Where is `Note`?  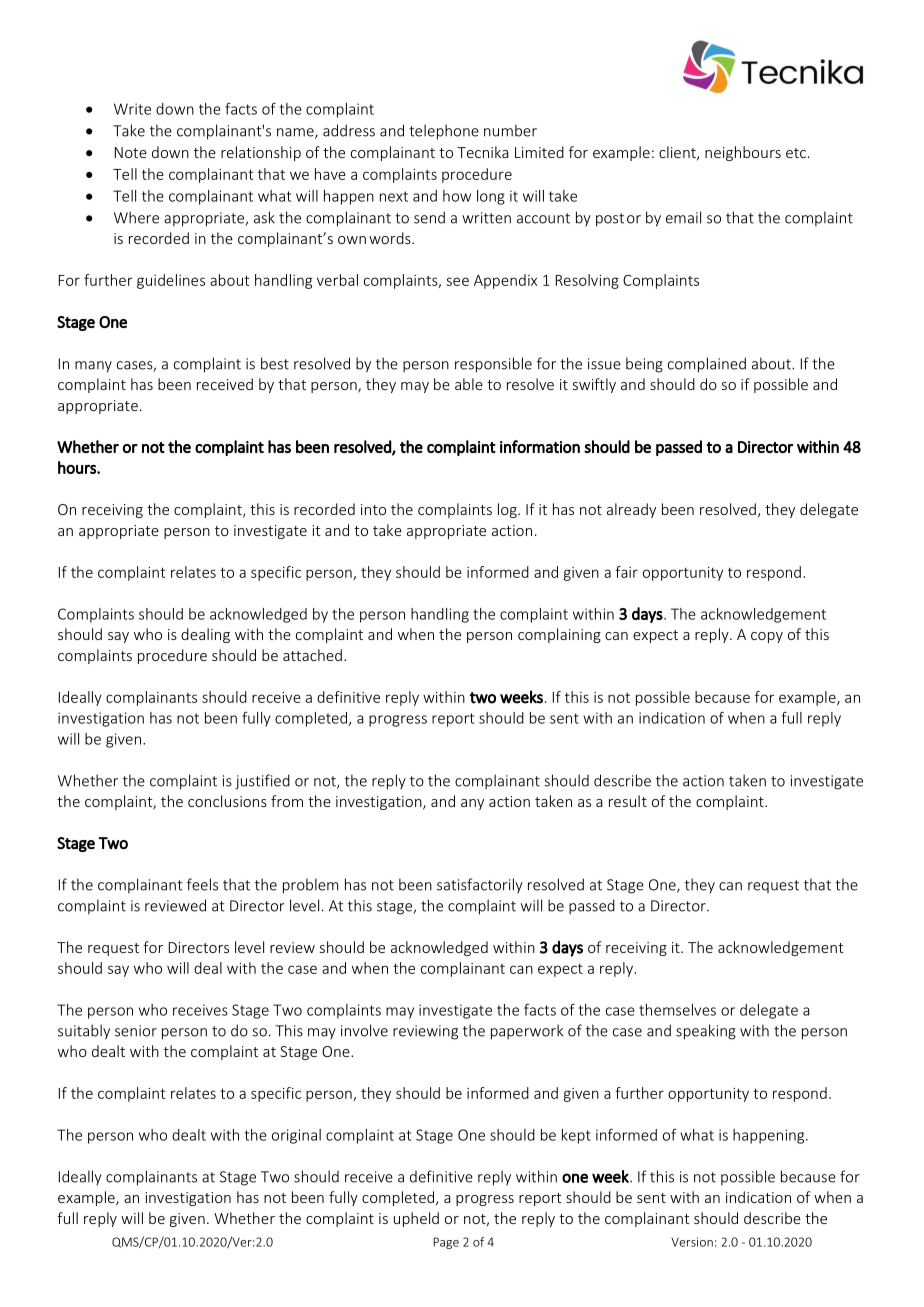 Note is located at coordinates (131, 152).
